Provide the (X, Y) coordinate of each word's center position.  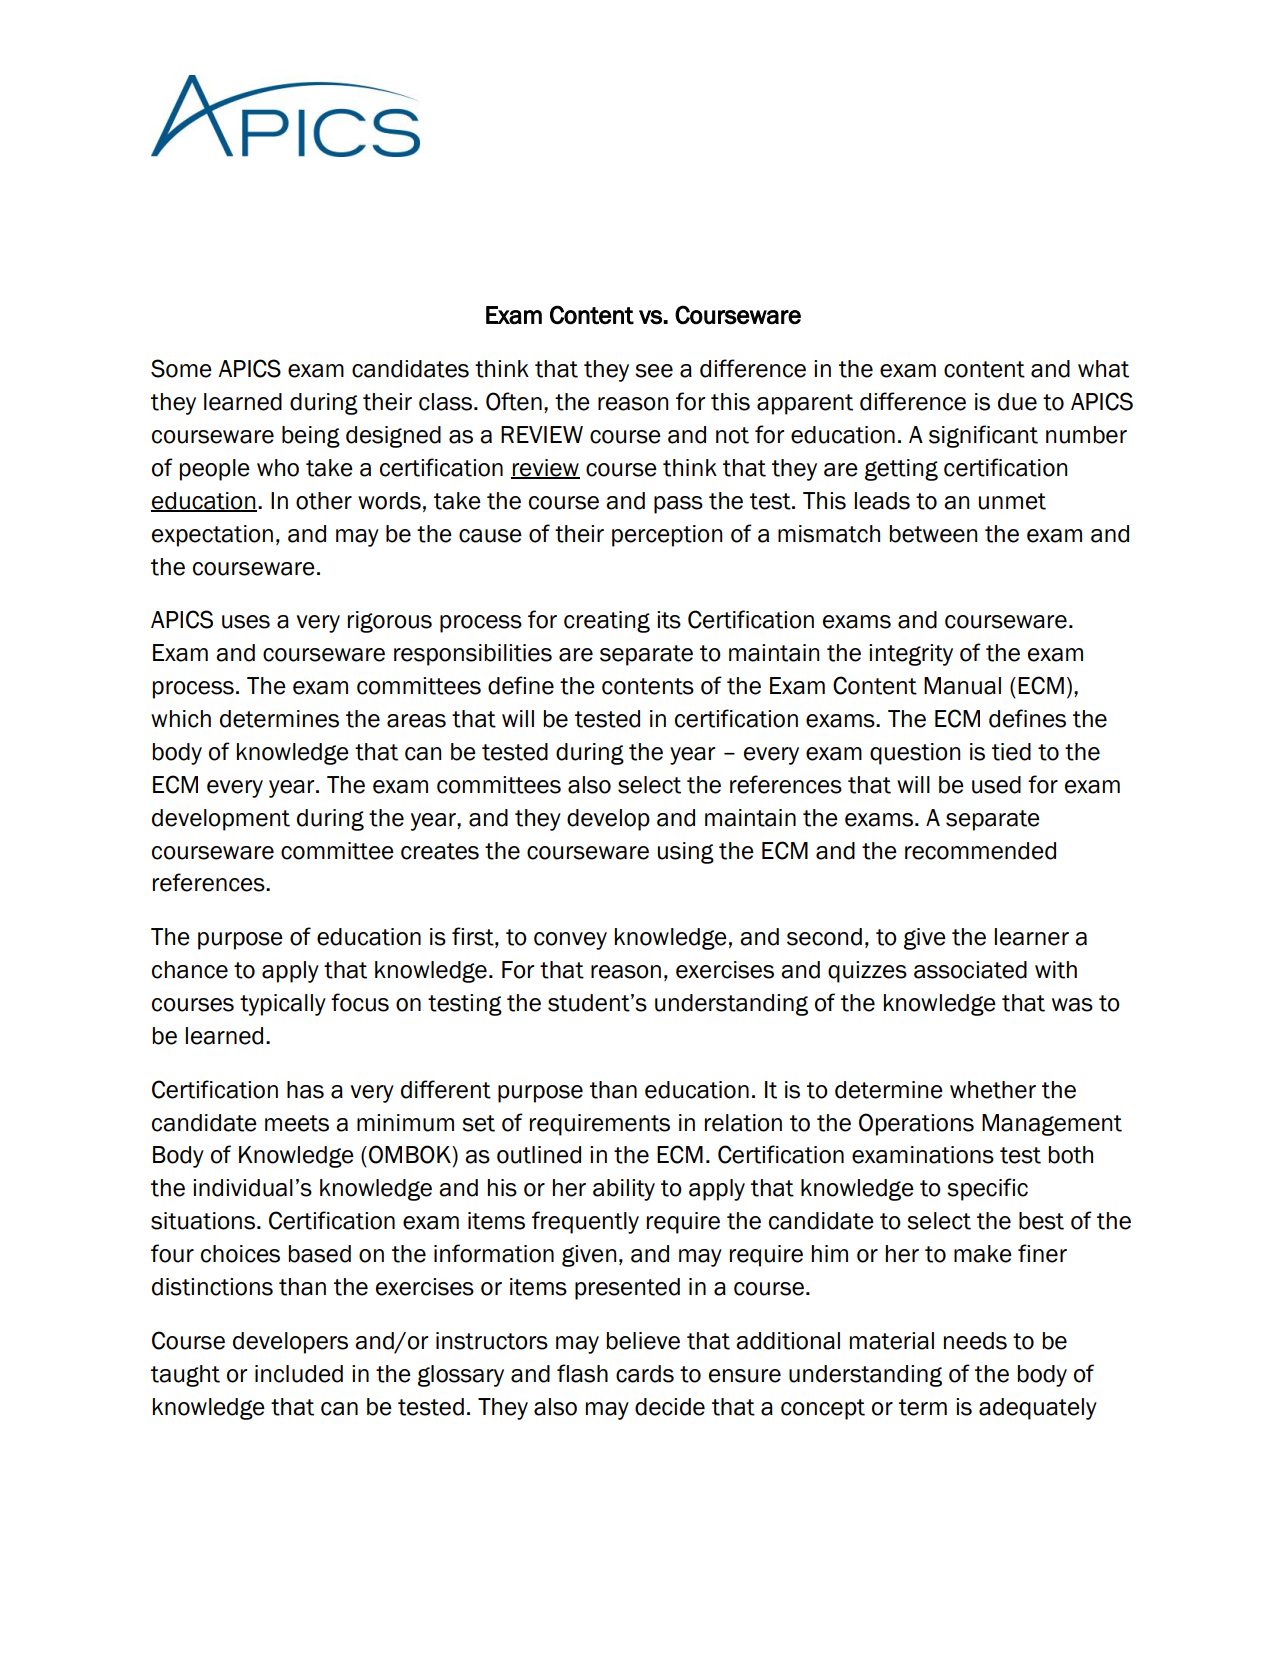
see (654, 371)
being (311, 437)
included (299, 1374)
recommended (980, 851)
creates (440, 851)
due (1017, 402)
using (686, 853)
